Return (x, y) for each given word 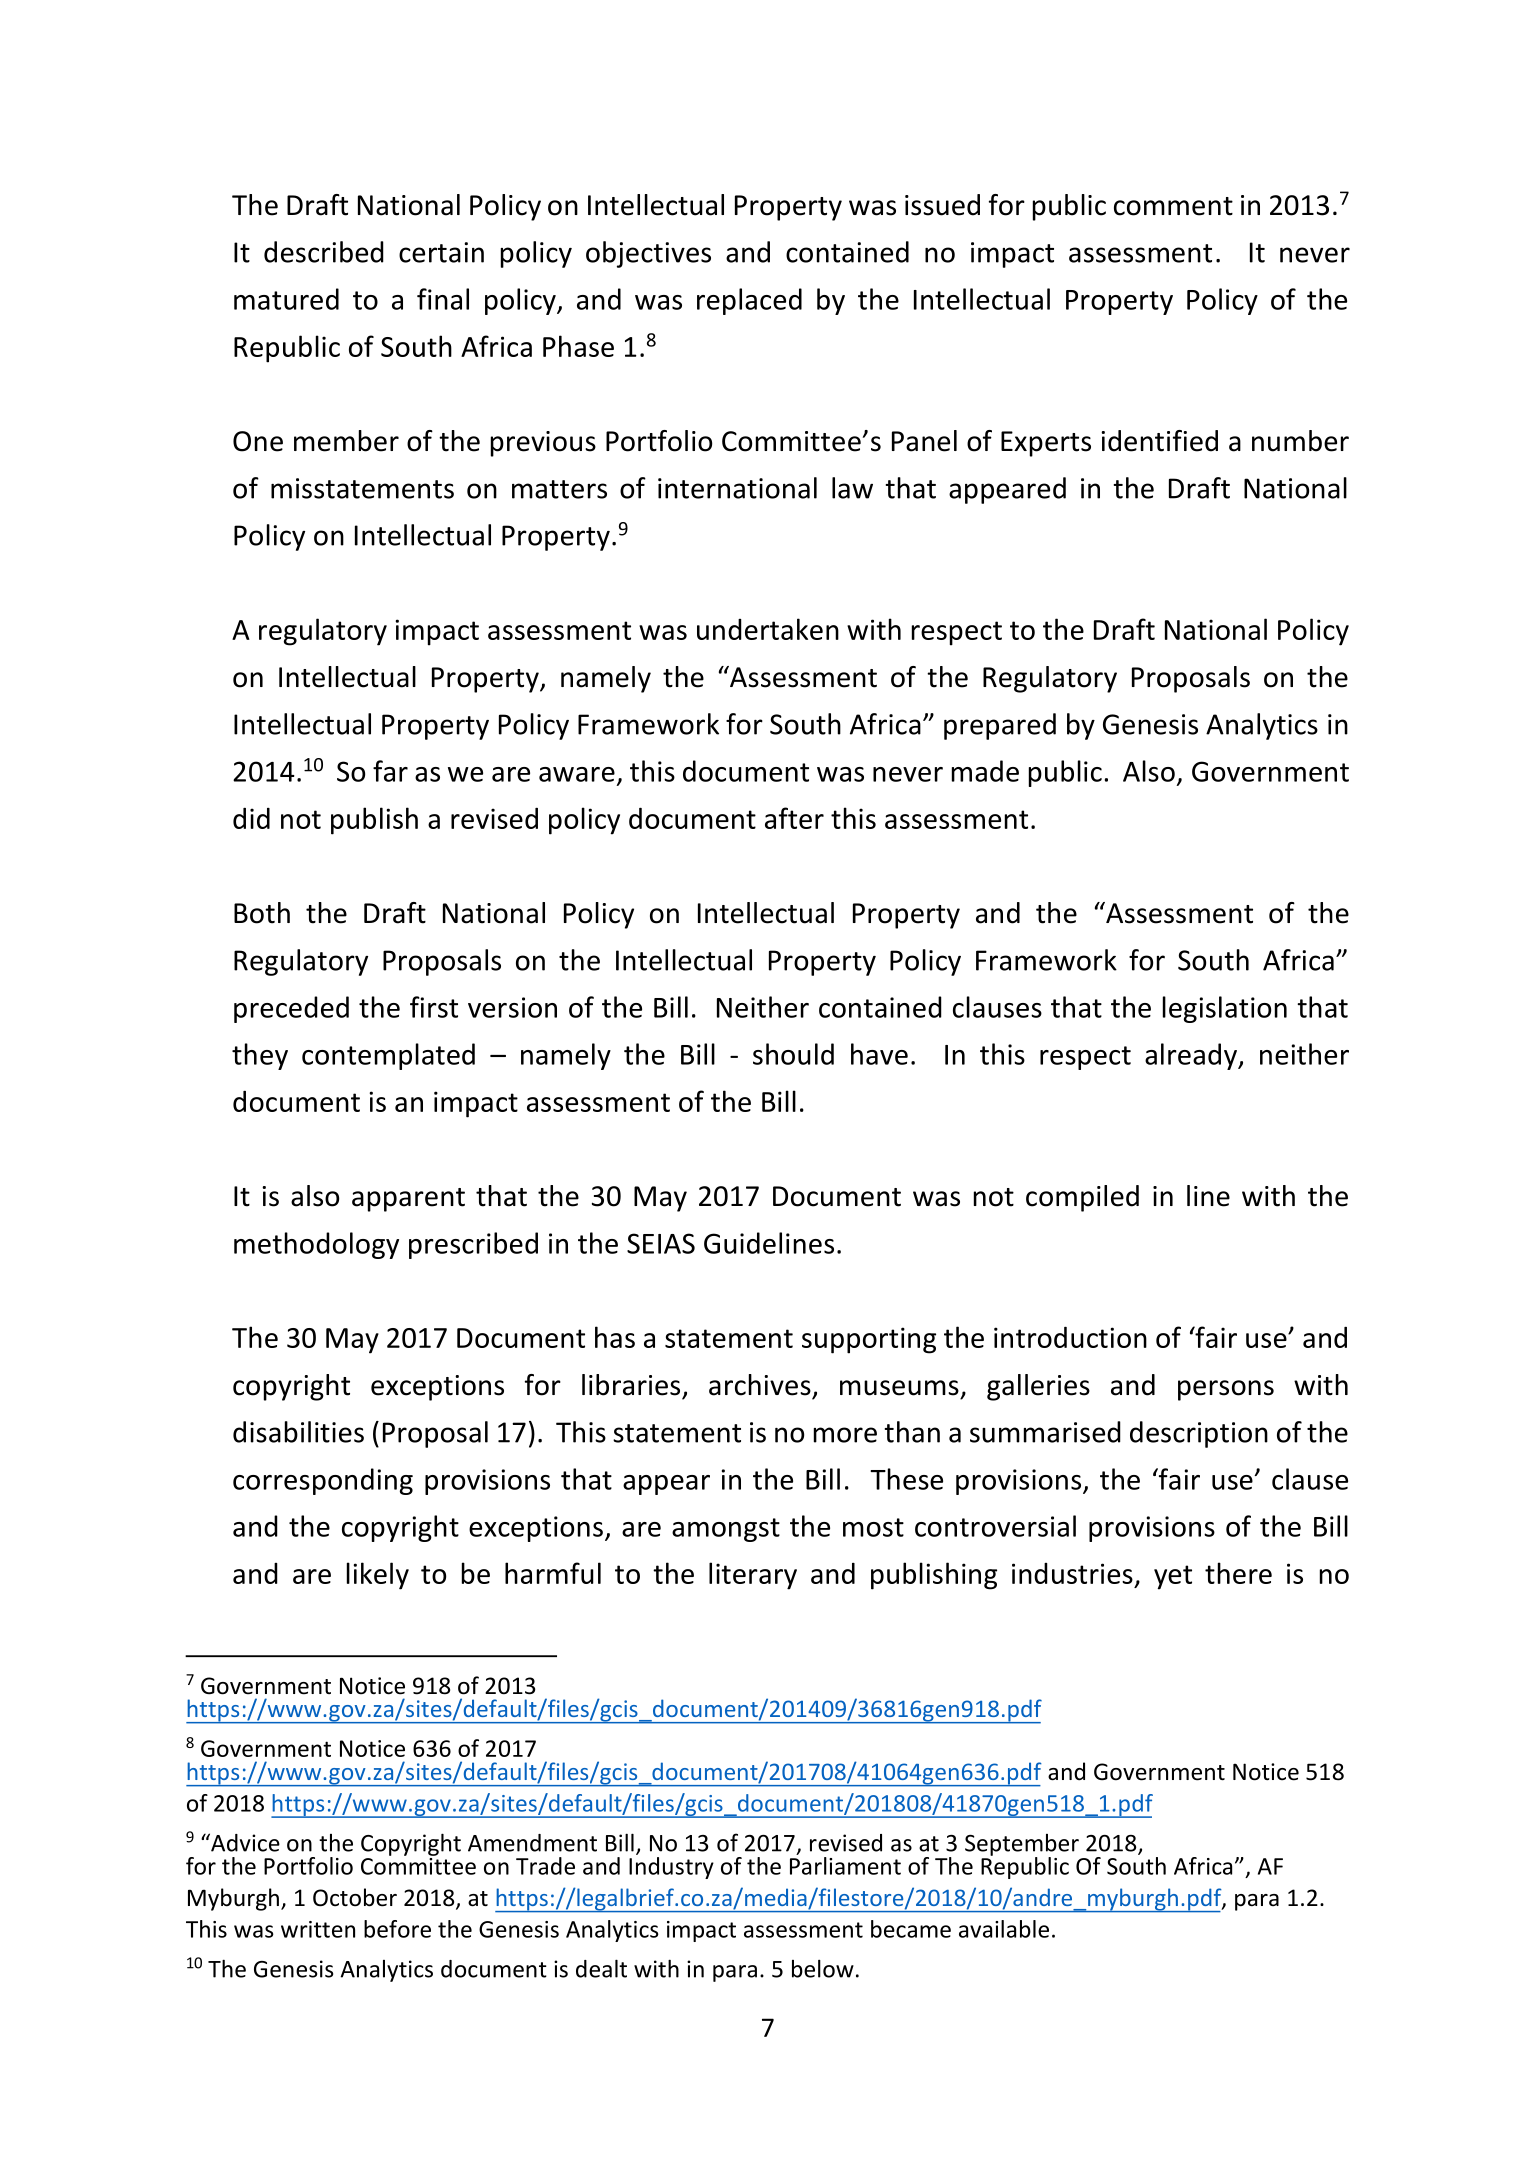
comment (1173, 206)
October (355, 1897)
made (985, 771)
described (324, 252)
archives (760, 1385)
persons (1226, 1390)
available (1004, 1929)
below (823, 1969)
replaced (749, 301)
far (390, 771)
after (794, 818)
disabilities (298, 1432)
